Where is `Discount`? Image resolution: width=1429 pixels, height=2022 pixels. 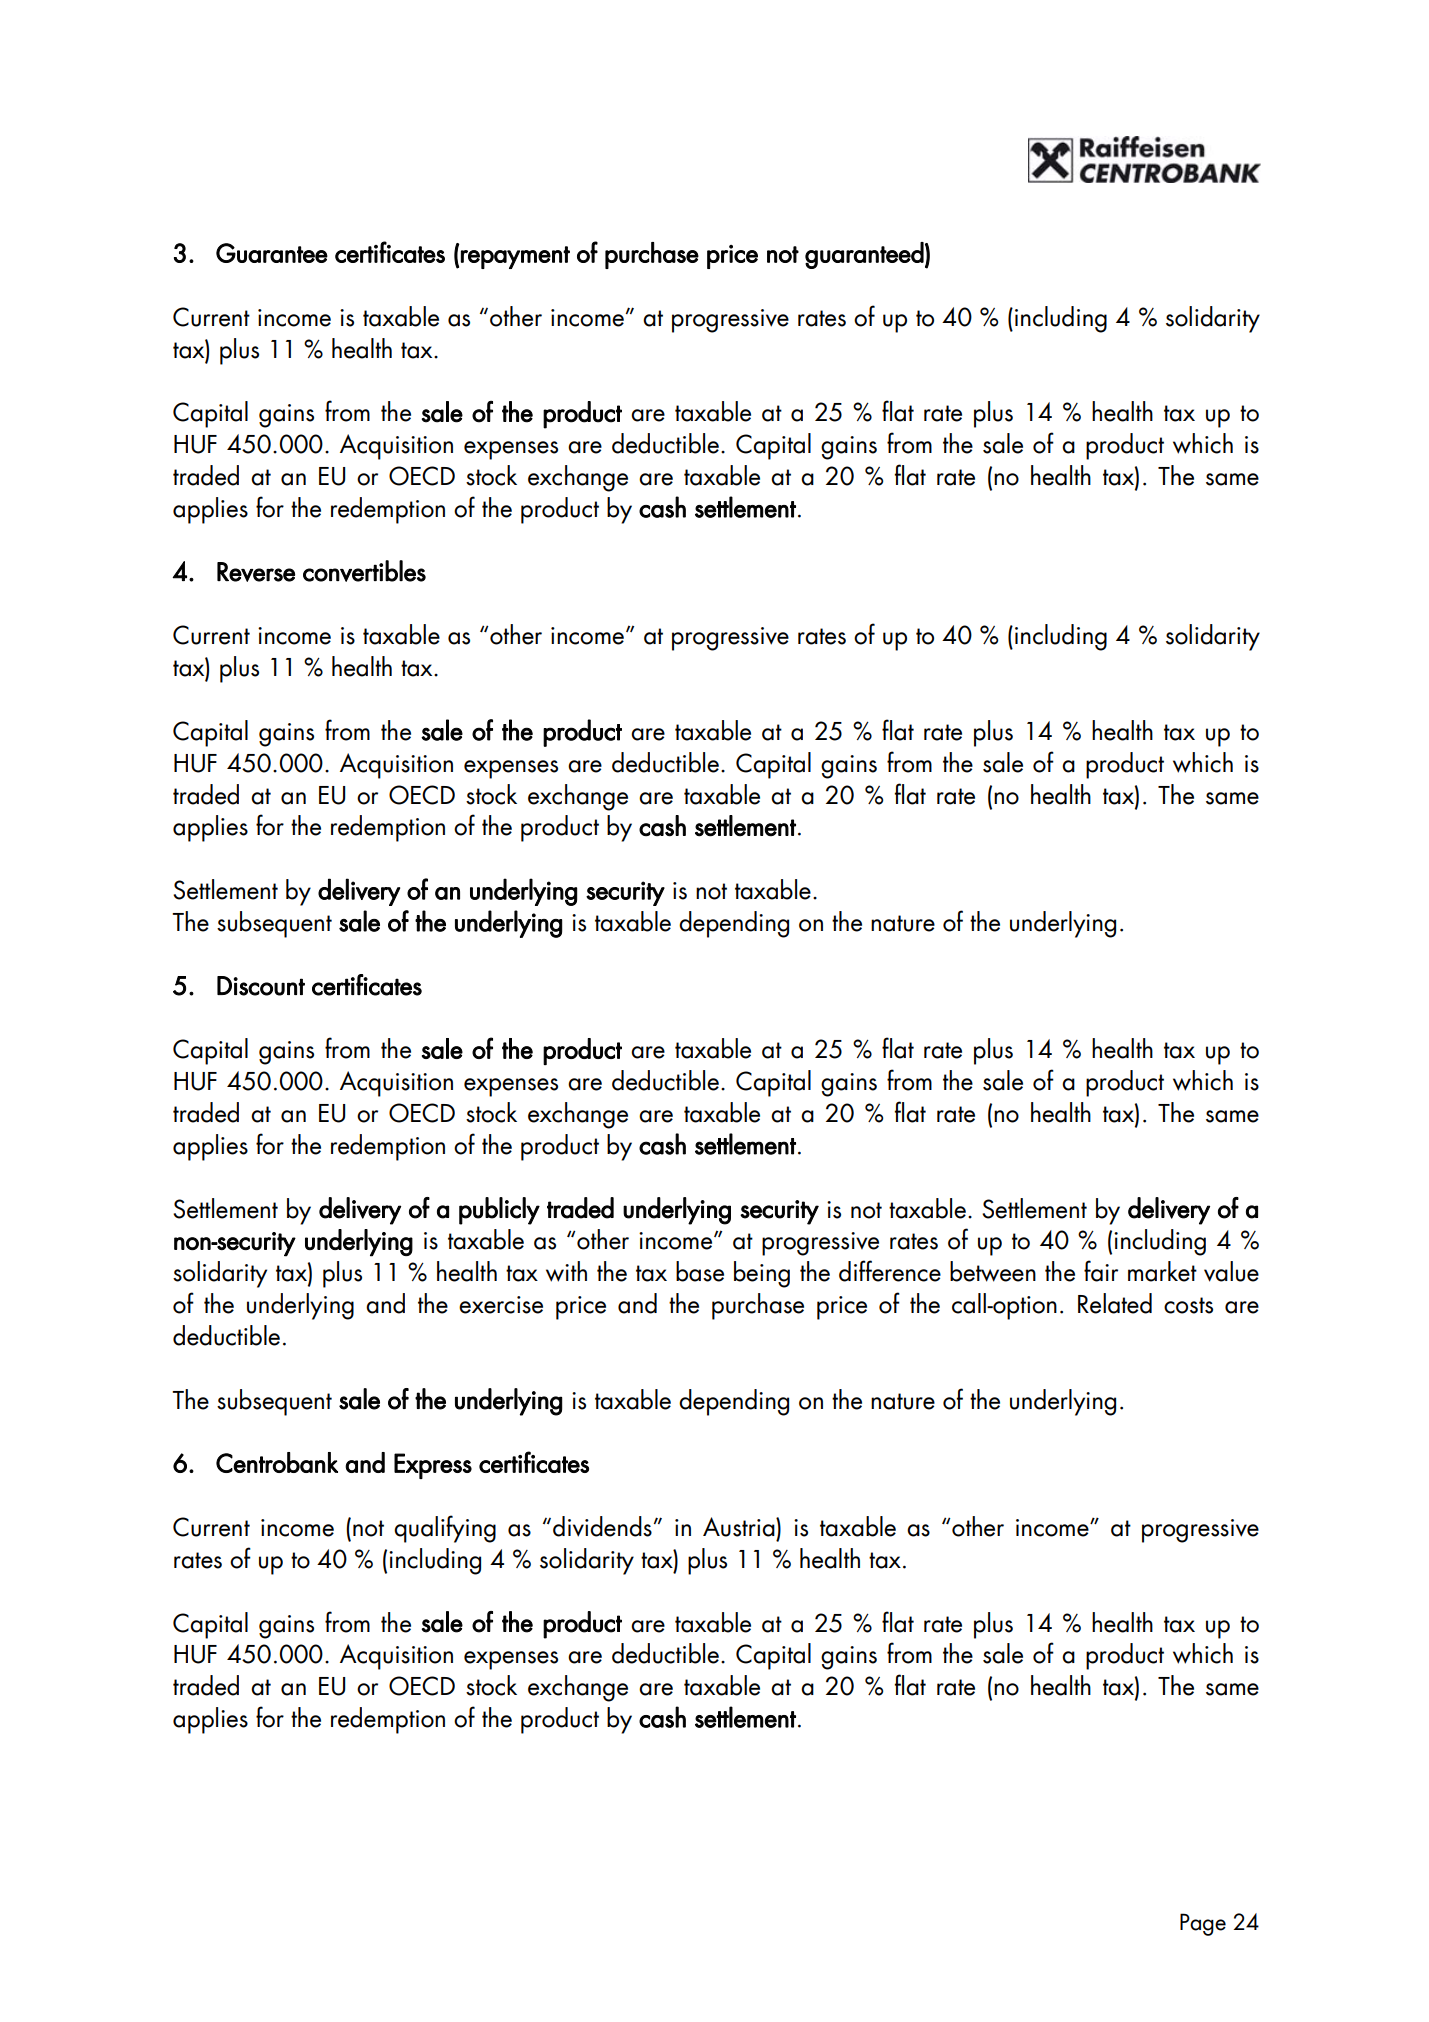
Discount is located at coordinates (261, 986).
